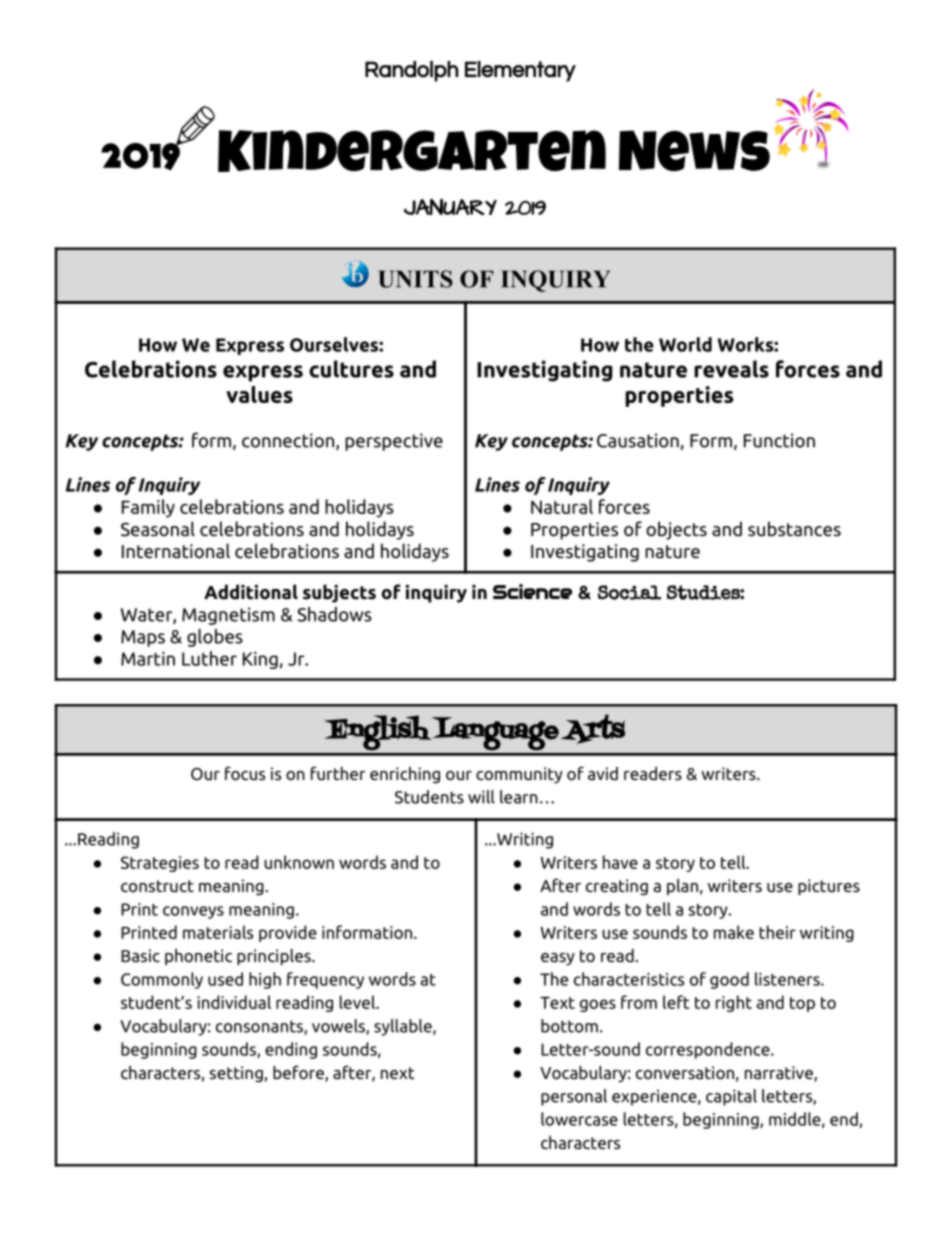 This screenshot has width=952, height=1233. I want to click on Randolph, so click(411, 71).
